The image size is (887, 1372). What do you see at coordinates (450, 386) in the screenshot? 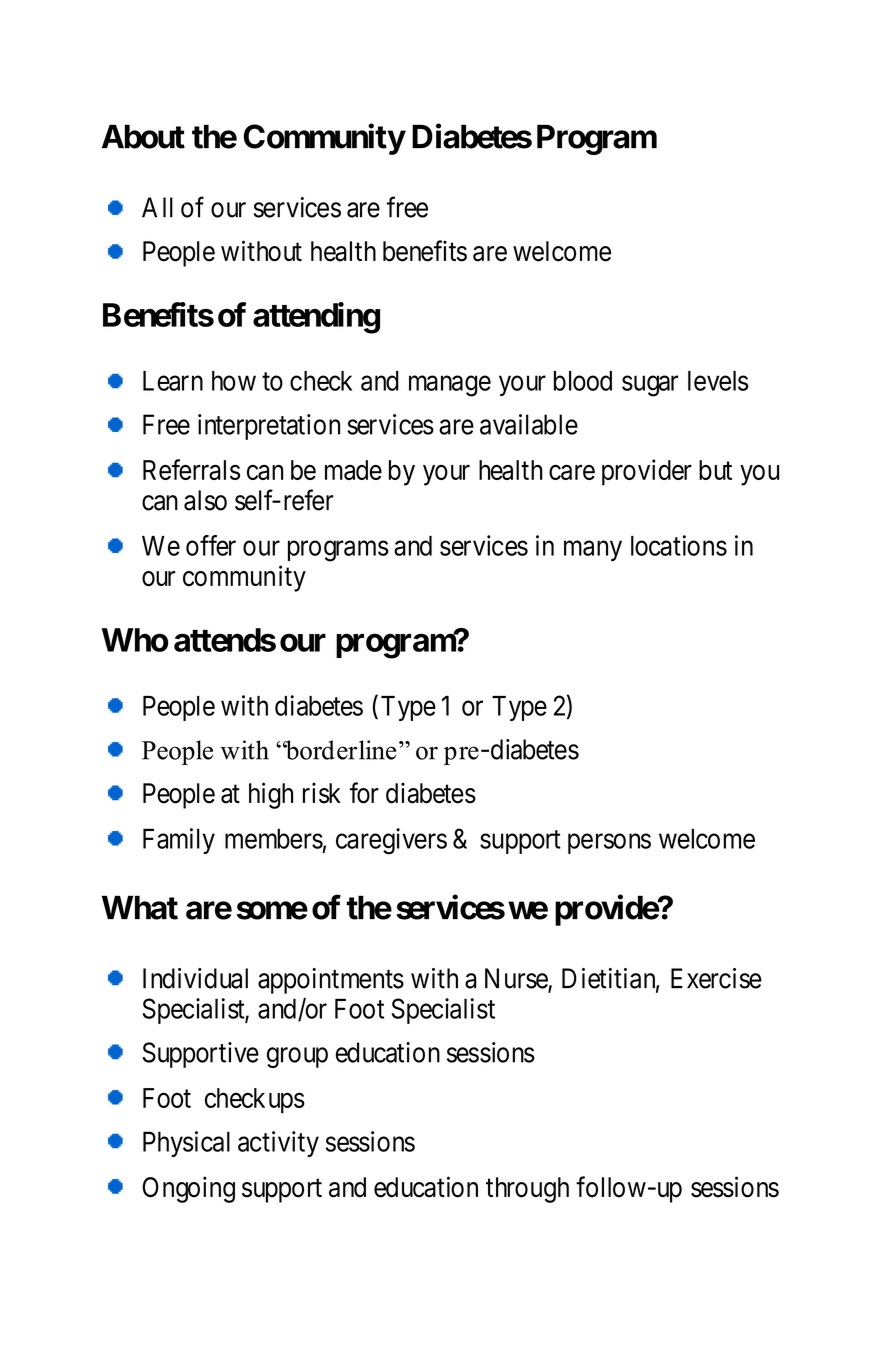
I see `manage` at bounding box center [450, 386].
